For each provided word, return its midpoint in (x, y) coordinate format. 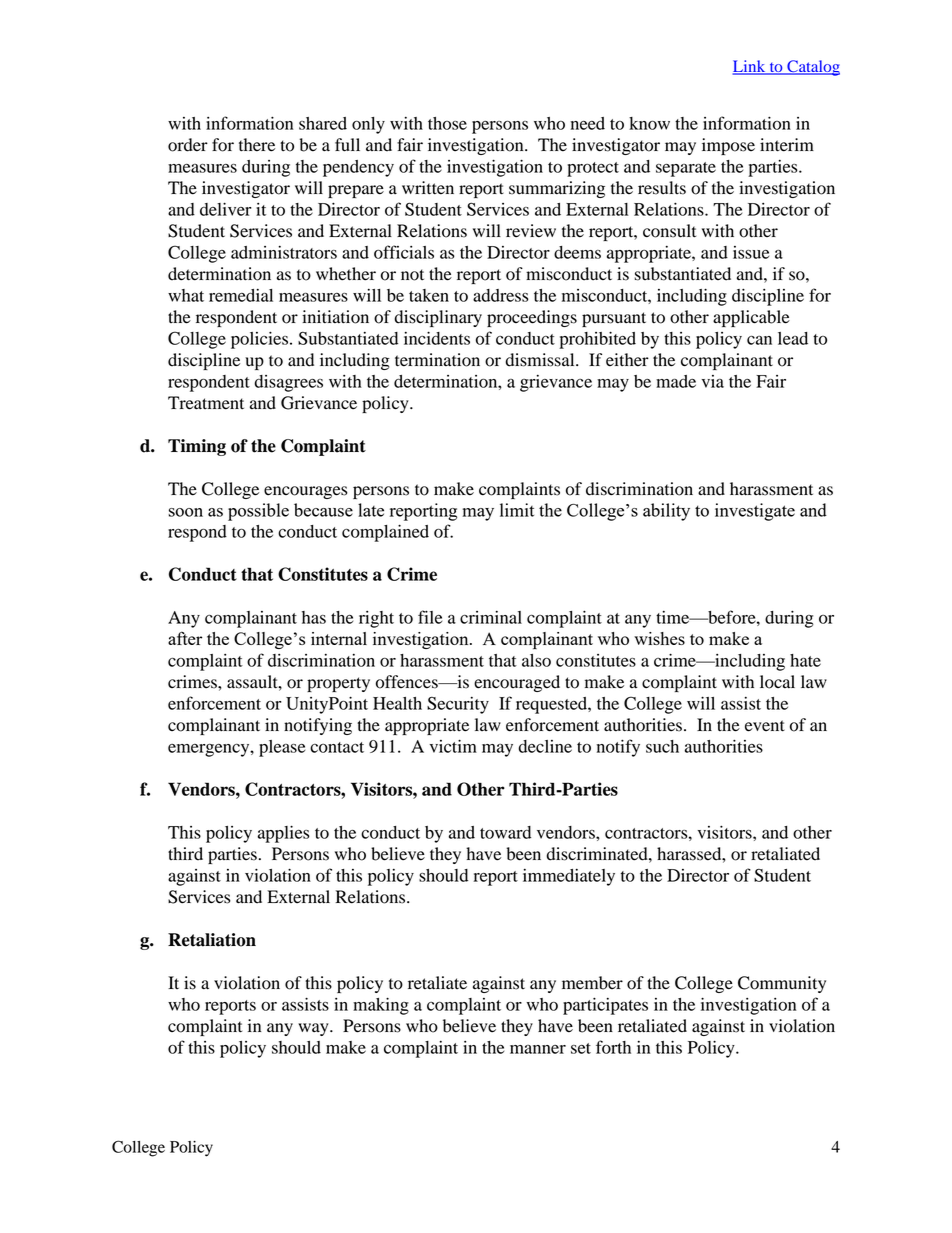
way (314, 1029)
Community (782, 984)
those (447, 123)
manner (538, 1049)
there (257, 145)
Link (750, 67)
